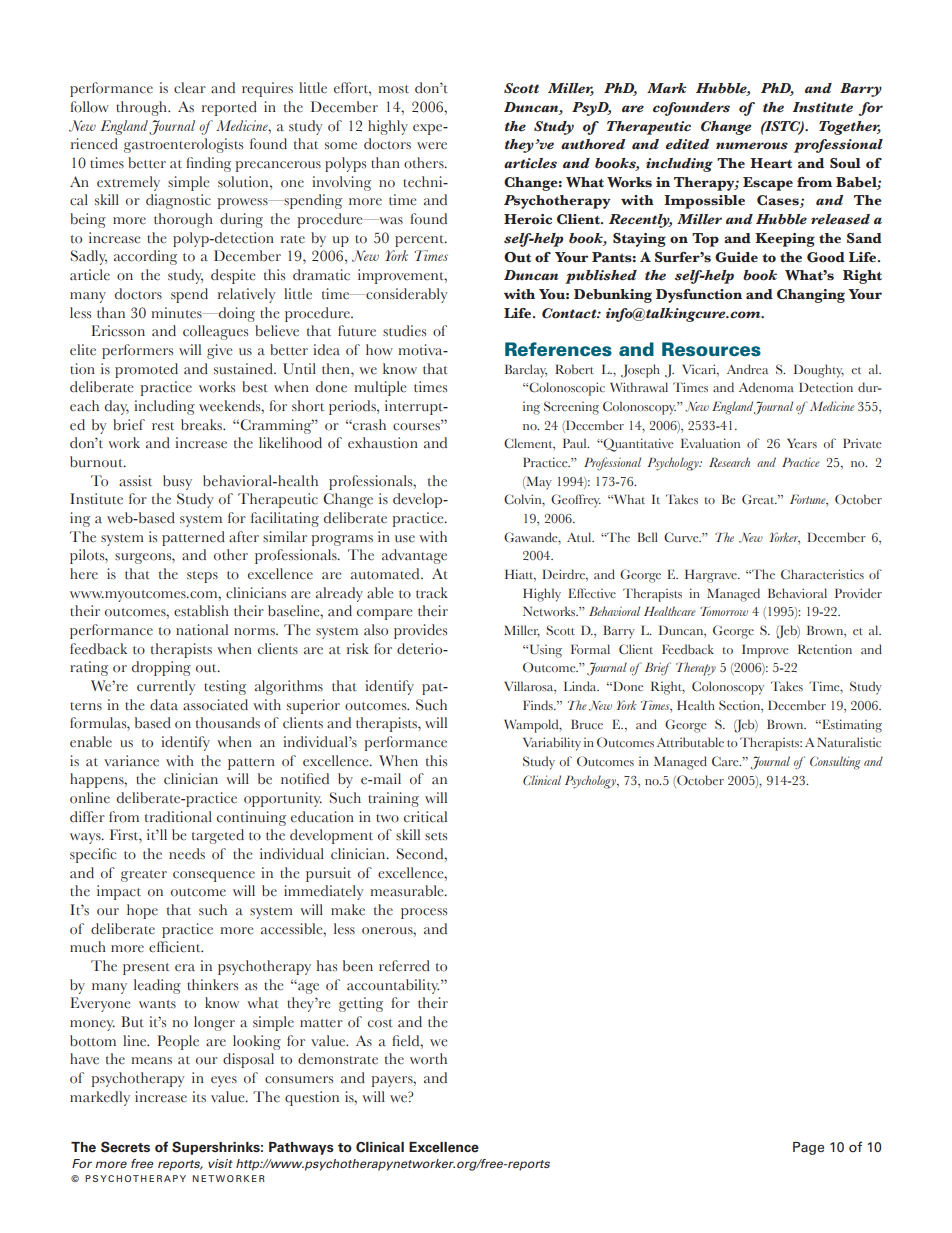 The image size is (952, 1233). I want to click on provides, so click(420, 631).
